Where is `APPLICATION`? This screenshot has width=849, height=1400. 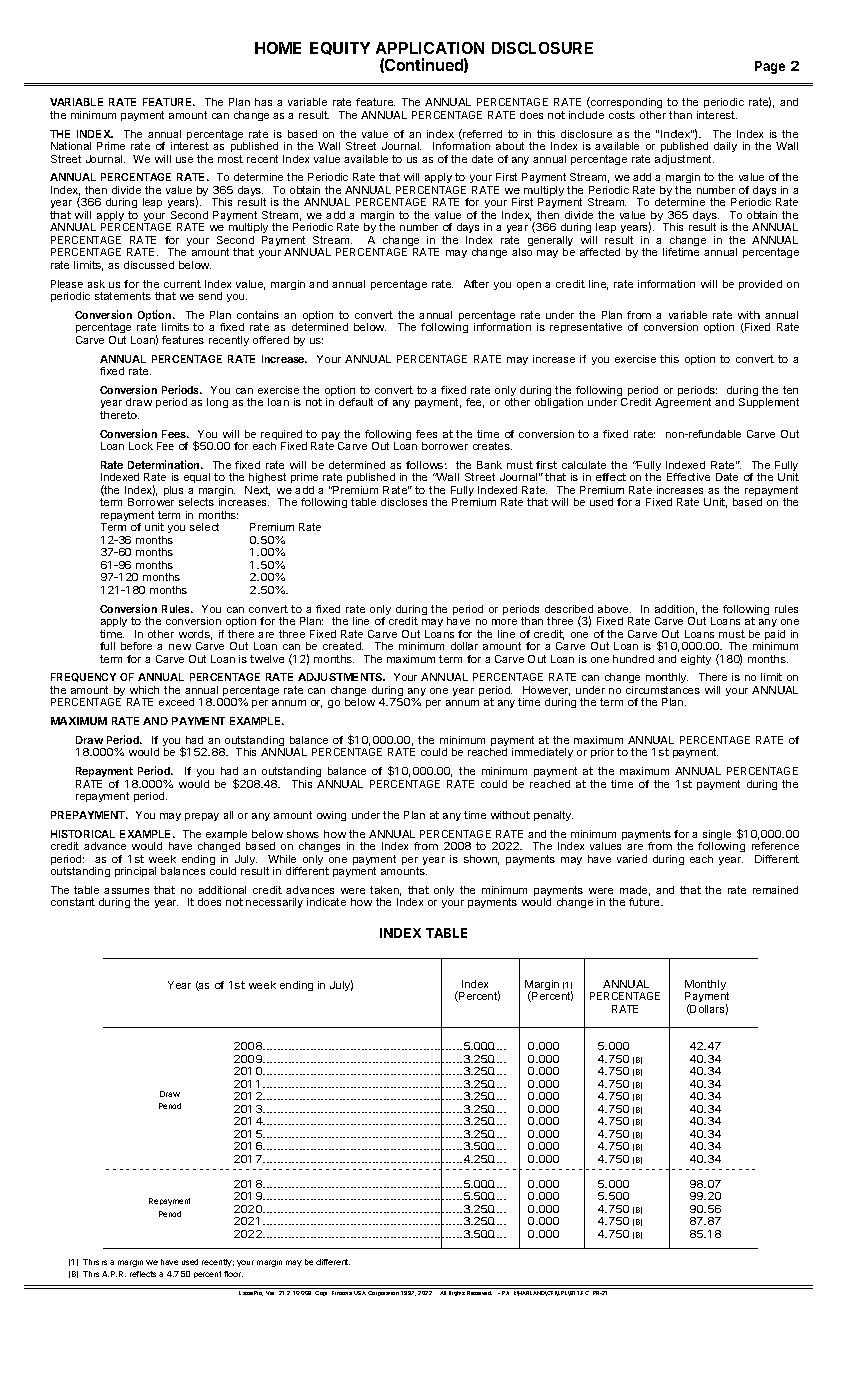 APPLICATION is located at coordinates (430, 48).
